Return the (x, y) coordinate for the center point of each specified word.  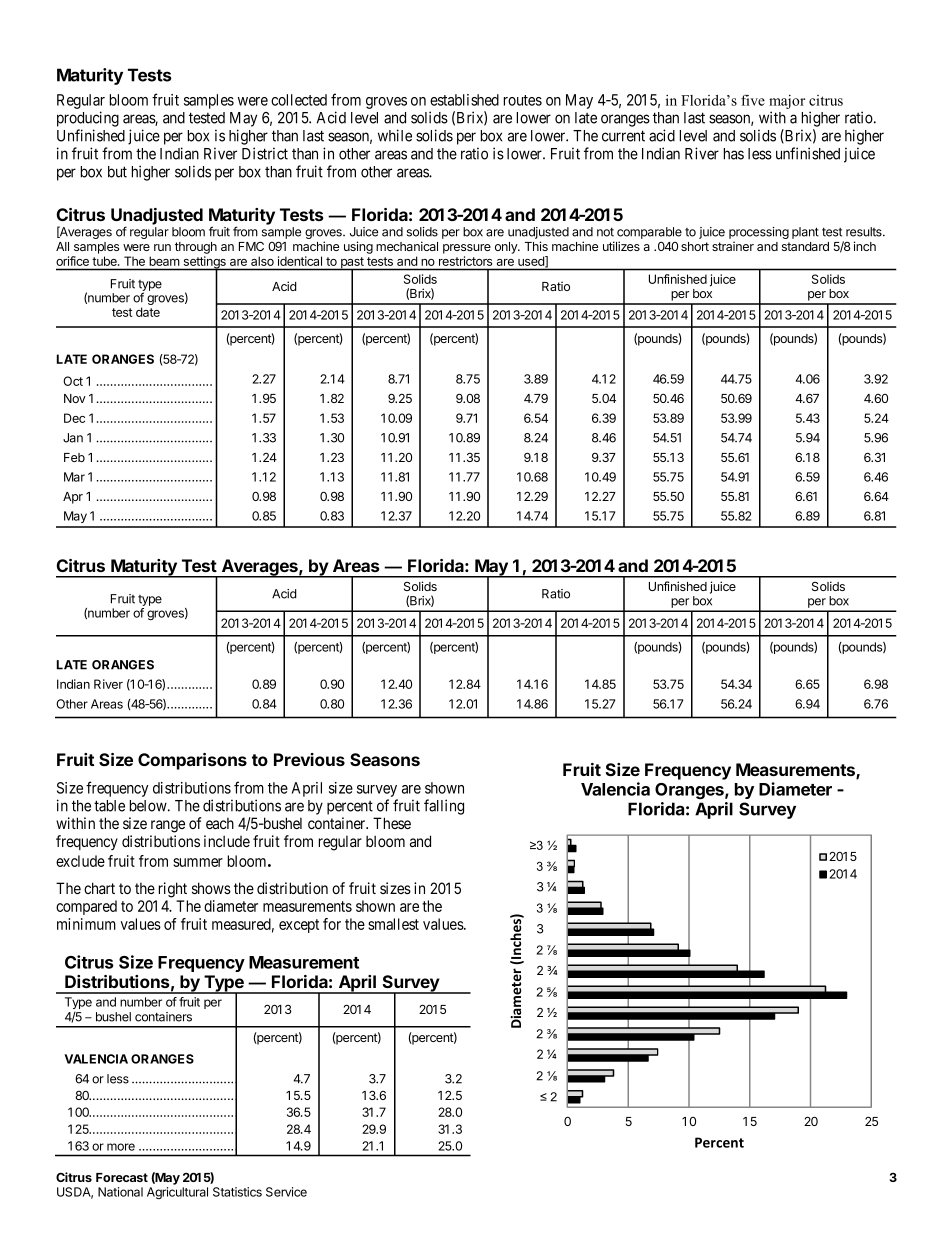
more (121, 1147)
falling (444, 807)
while (395, 135)
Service (286, 1192)
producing (88, 119)
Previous (309, 759)
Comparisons (192, 761)
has (734, 154)
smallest (393, 924)
